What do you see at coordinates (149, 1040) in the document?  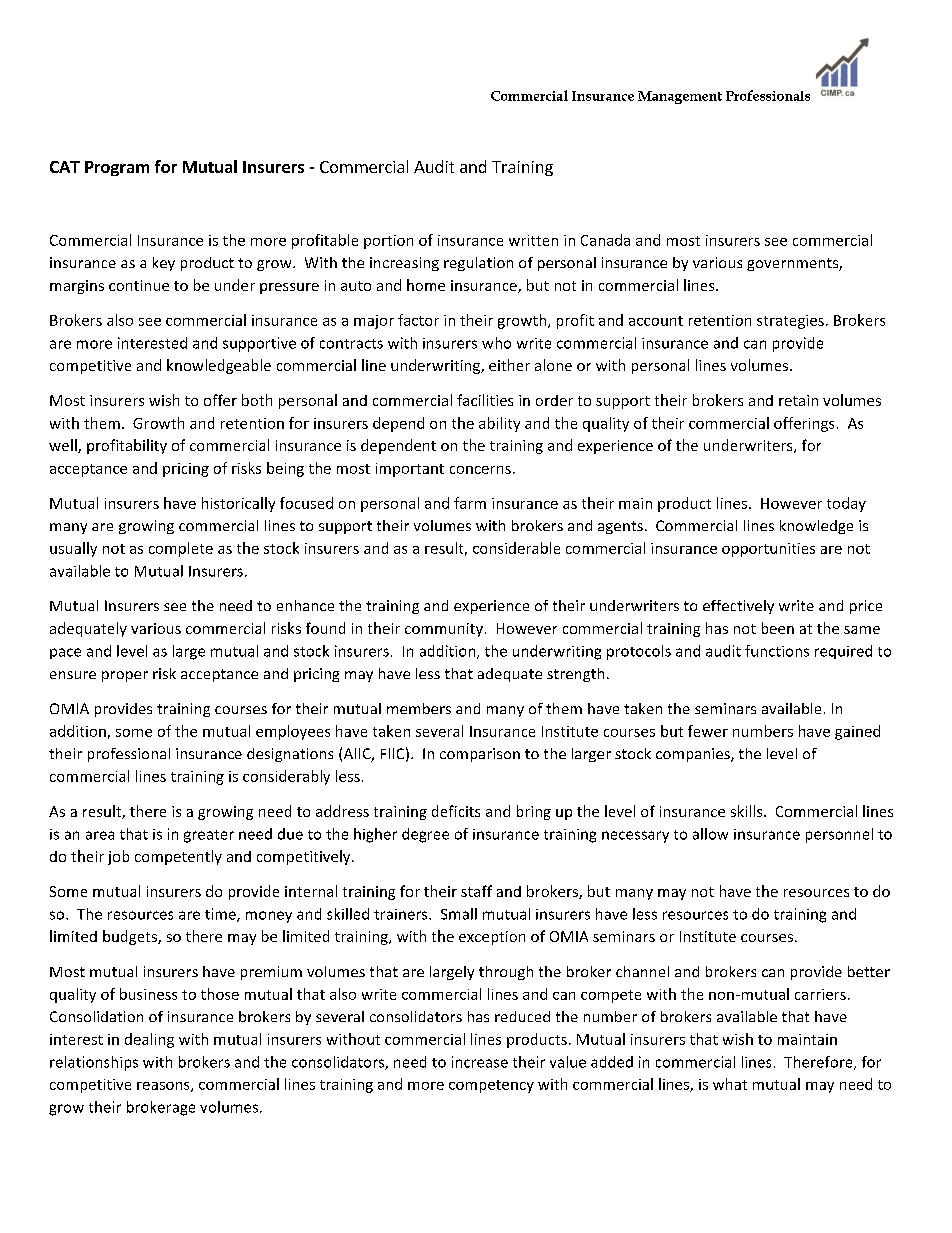 I see `dealing` at bounding box center [149, 1040].
